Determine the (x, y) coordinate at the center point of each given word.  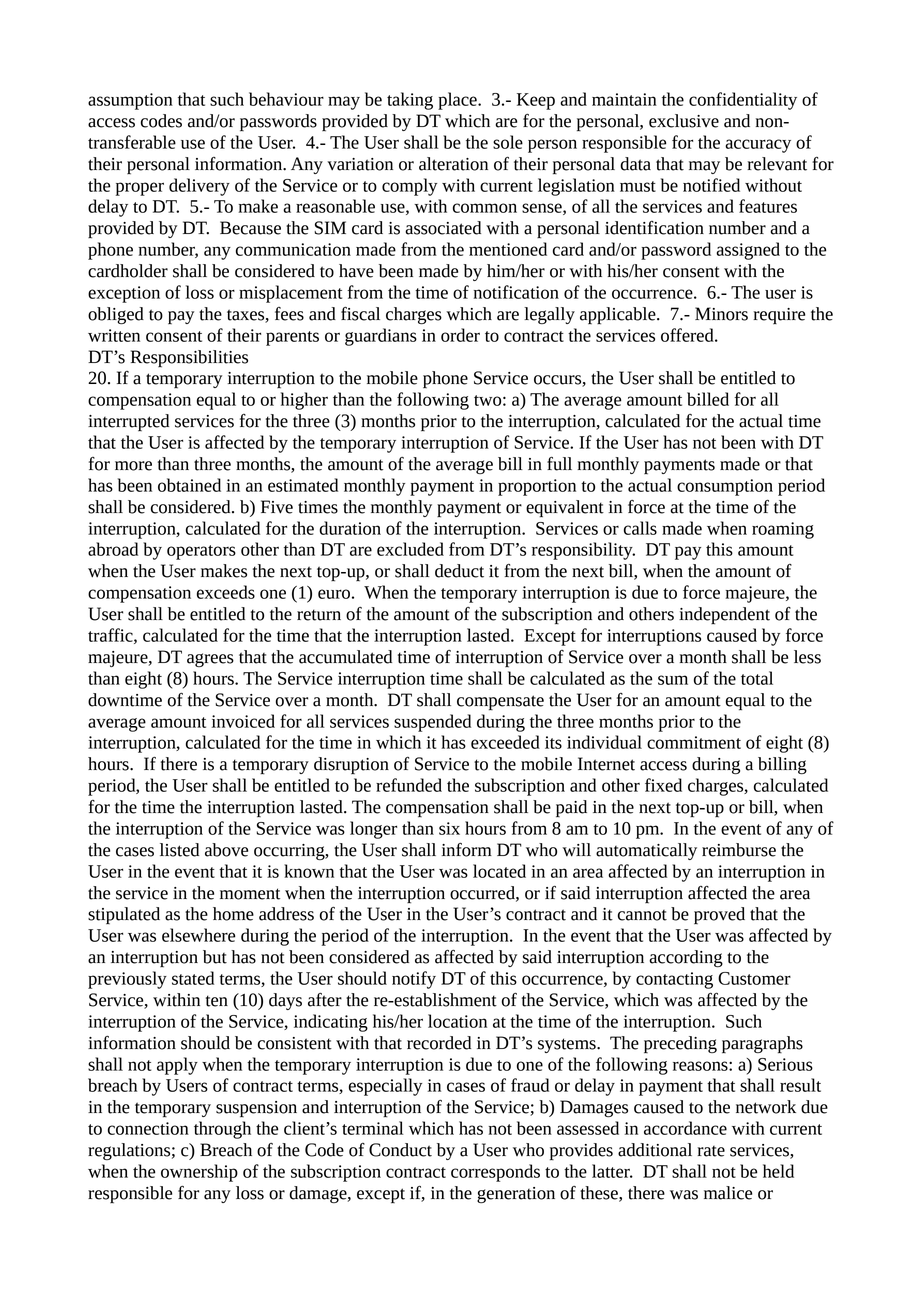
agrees (210, 660)
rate (711, 1151)
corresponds (495, 1173)
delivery (199, 187)
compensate (500, 703)
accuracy (758, 146)
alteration (453, 164)
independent (724, 616)
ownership (199, 1173)
